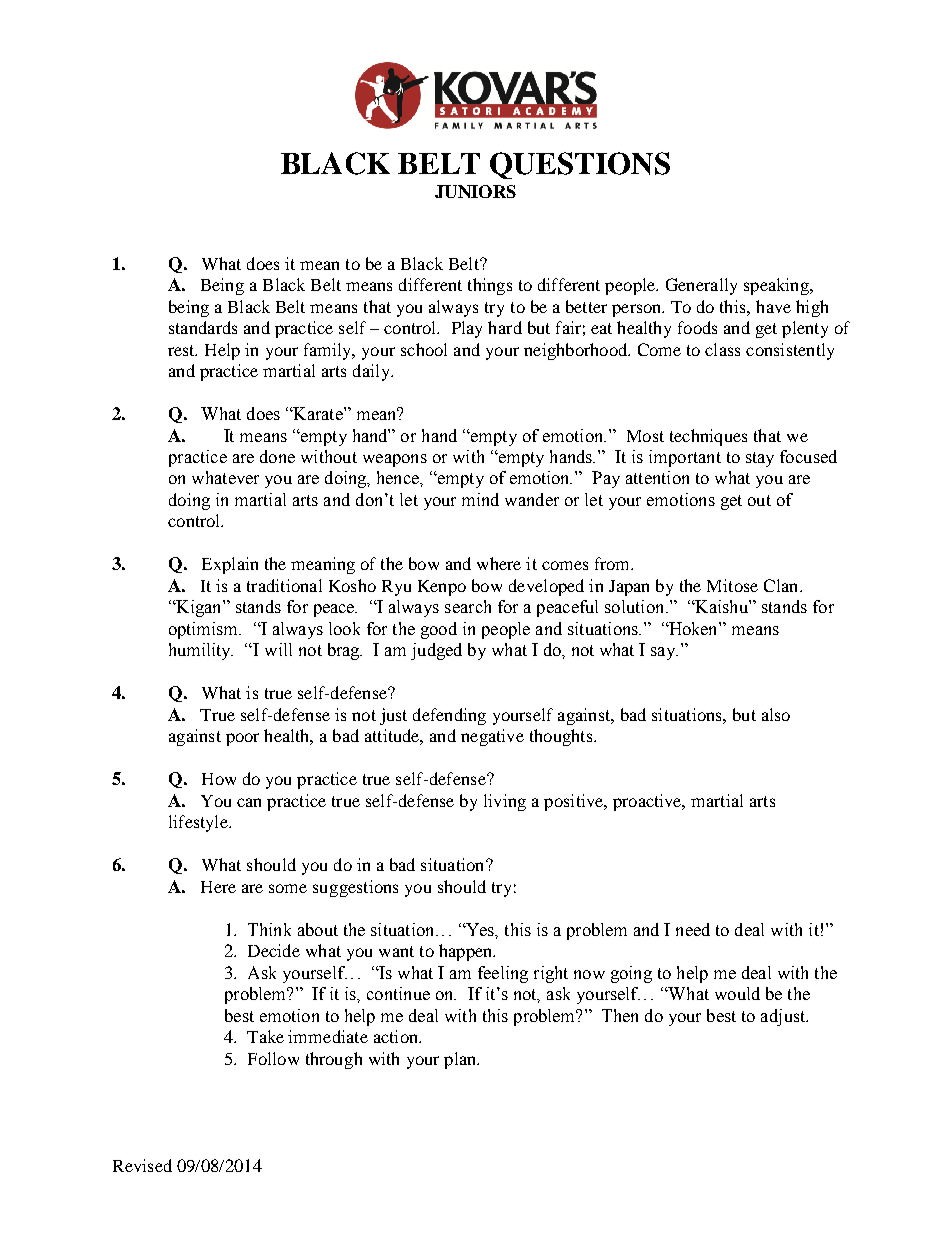  Describe the element at coordinates (467, 952) in the screenshot. I see `happen` at that location.
